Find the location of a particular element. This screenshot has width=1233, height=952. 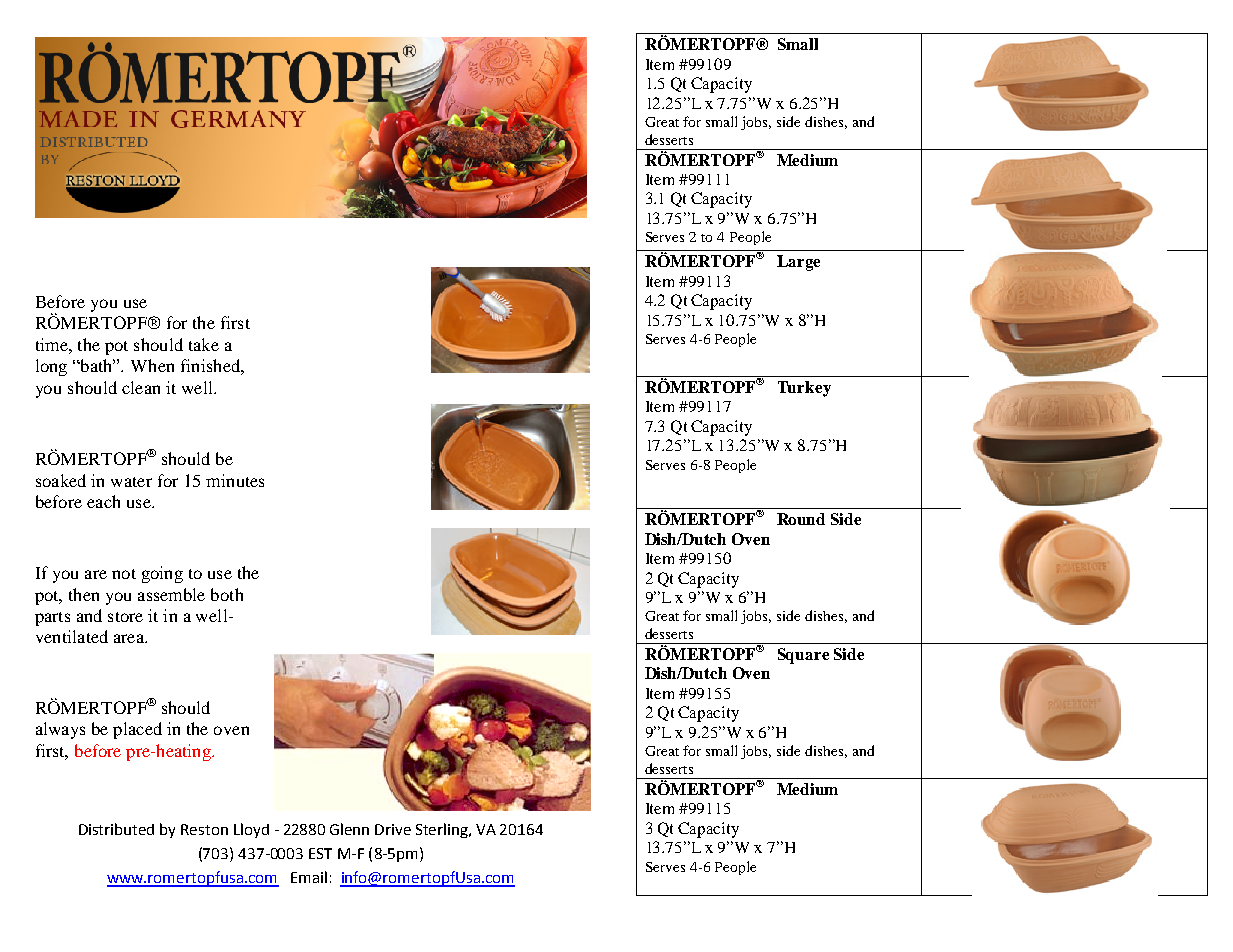

store is located at coordinates (125, 617).
